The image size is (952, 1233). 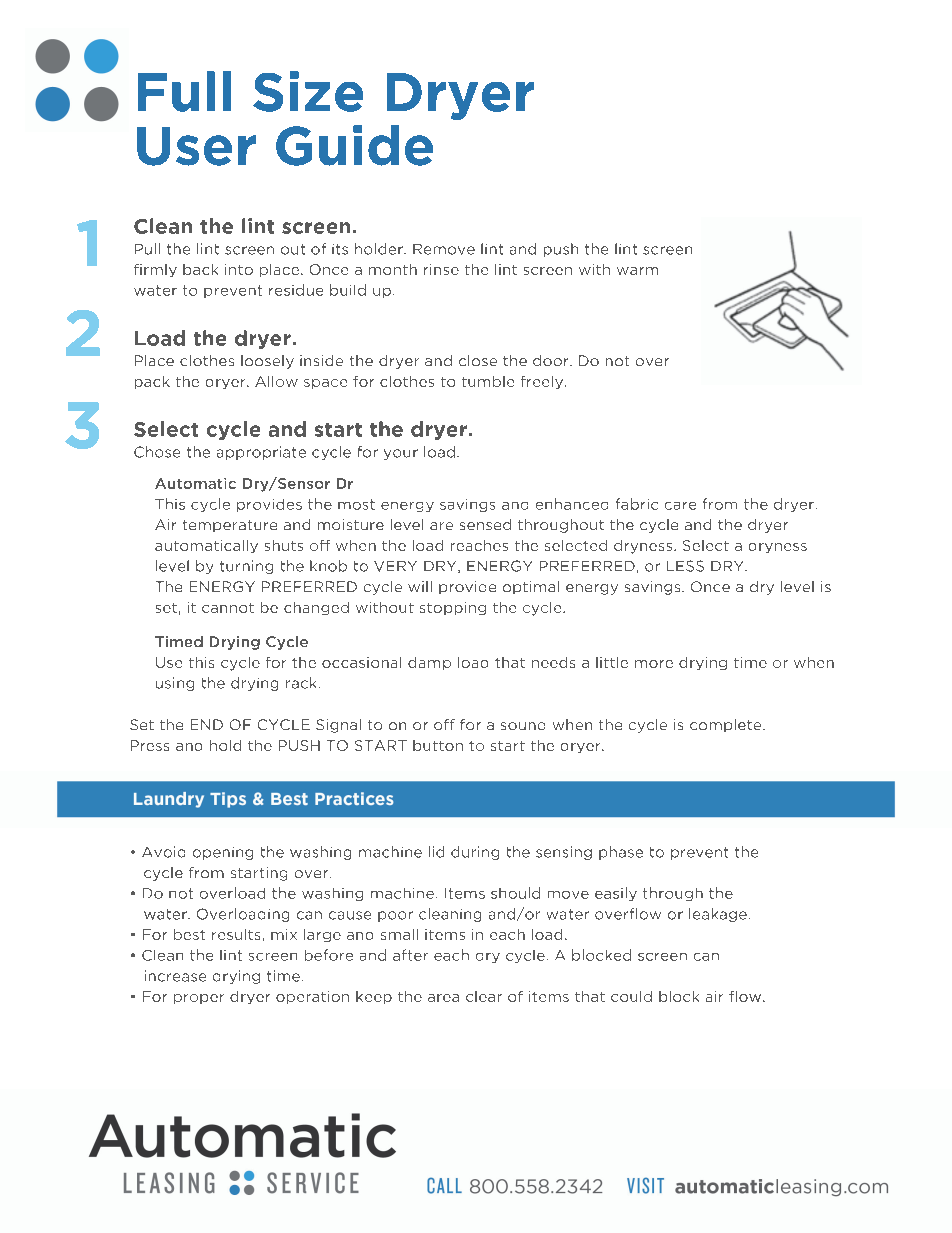 I want to click on User, so click(x=196, y=146).
